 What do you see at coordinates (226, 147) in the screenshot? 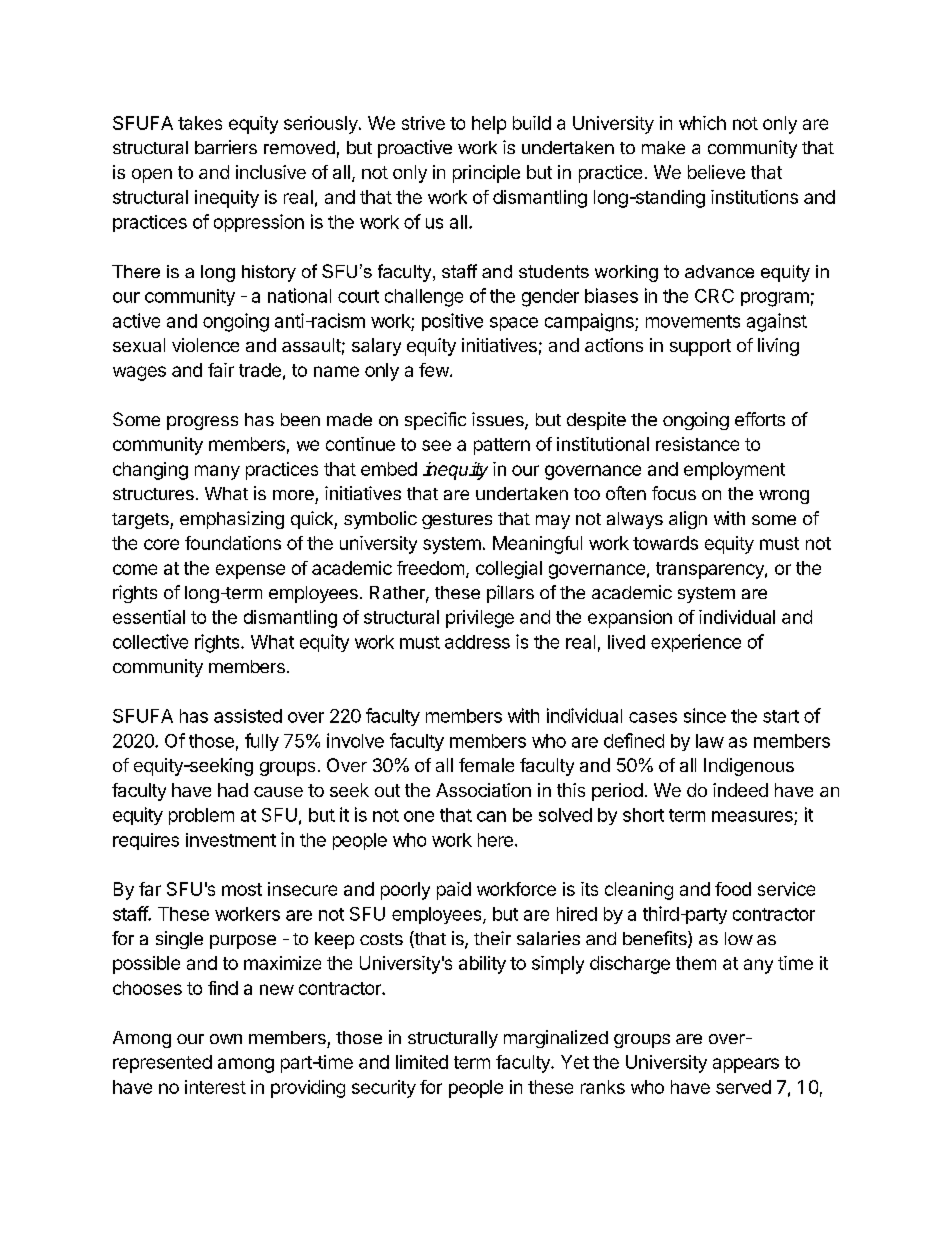
I see `barriers` at bounding box center [226, 147].
